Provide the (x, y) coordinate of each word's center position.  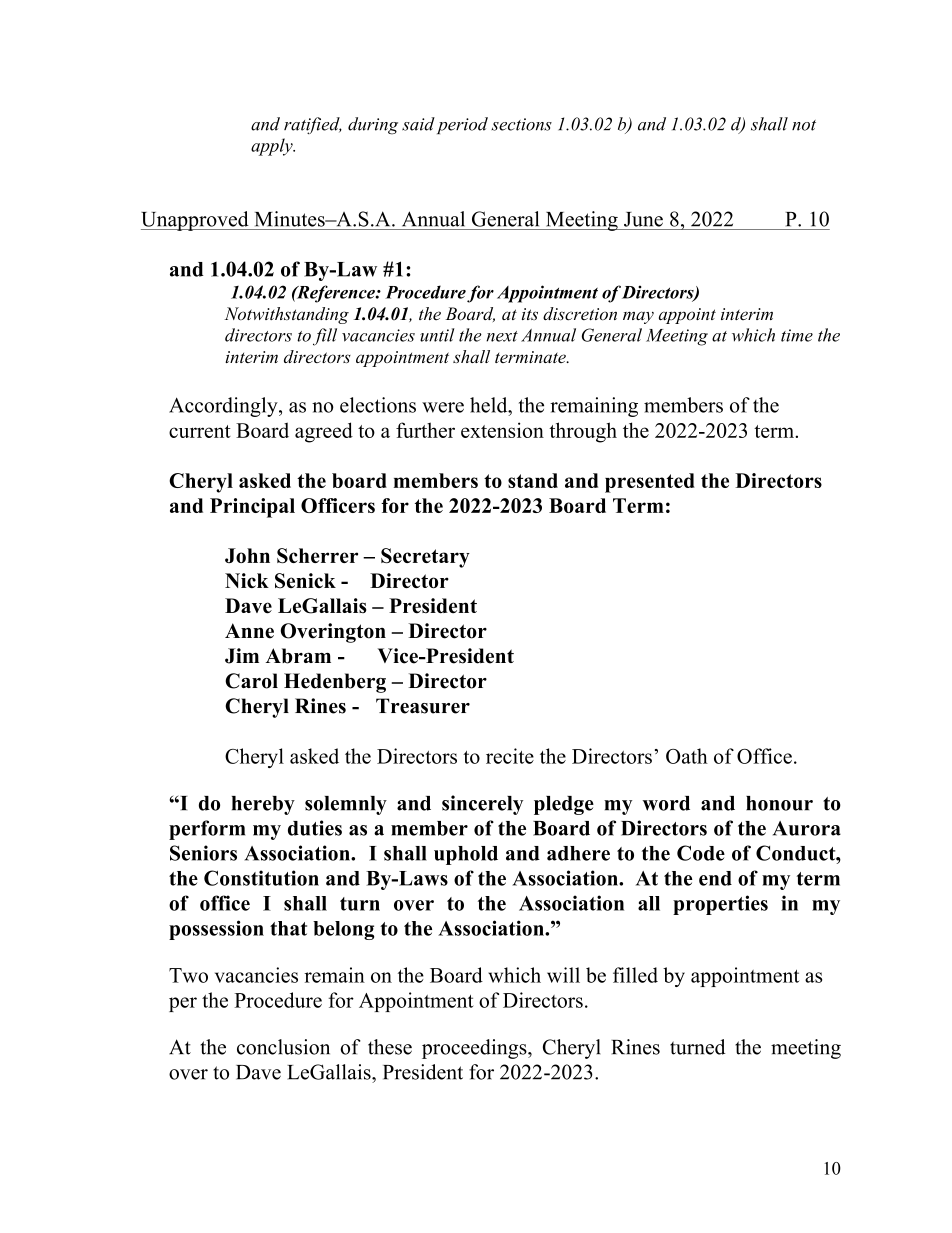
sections (521, 124)
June (643, 219)
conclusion (283, 1047)
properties (720, 905)
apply (273, 147)
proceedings (475, 1049)
